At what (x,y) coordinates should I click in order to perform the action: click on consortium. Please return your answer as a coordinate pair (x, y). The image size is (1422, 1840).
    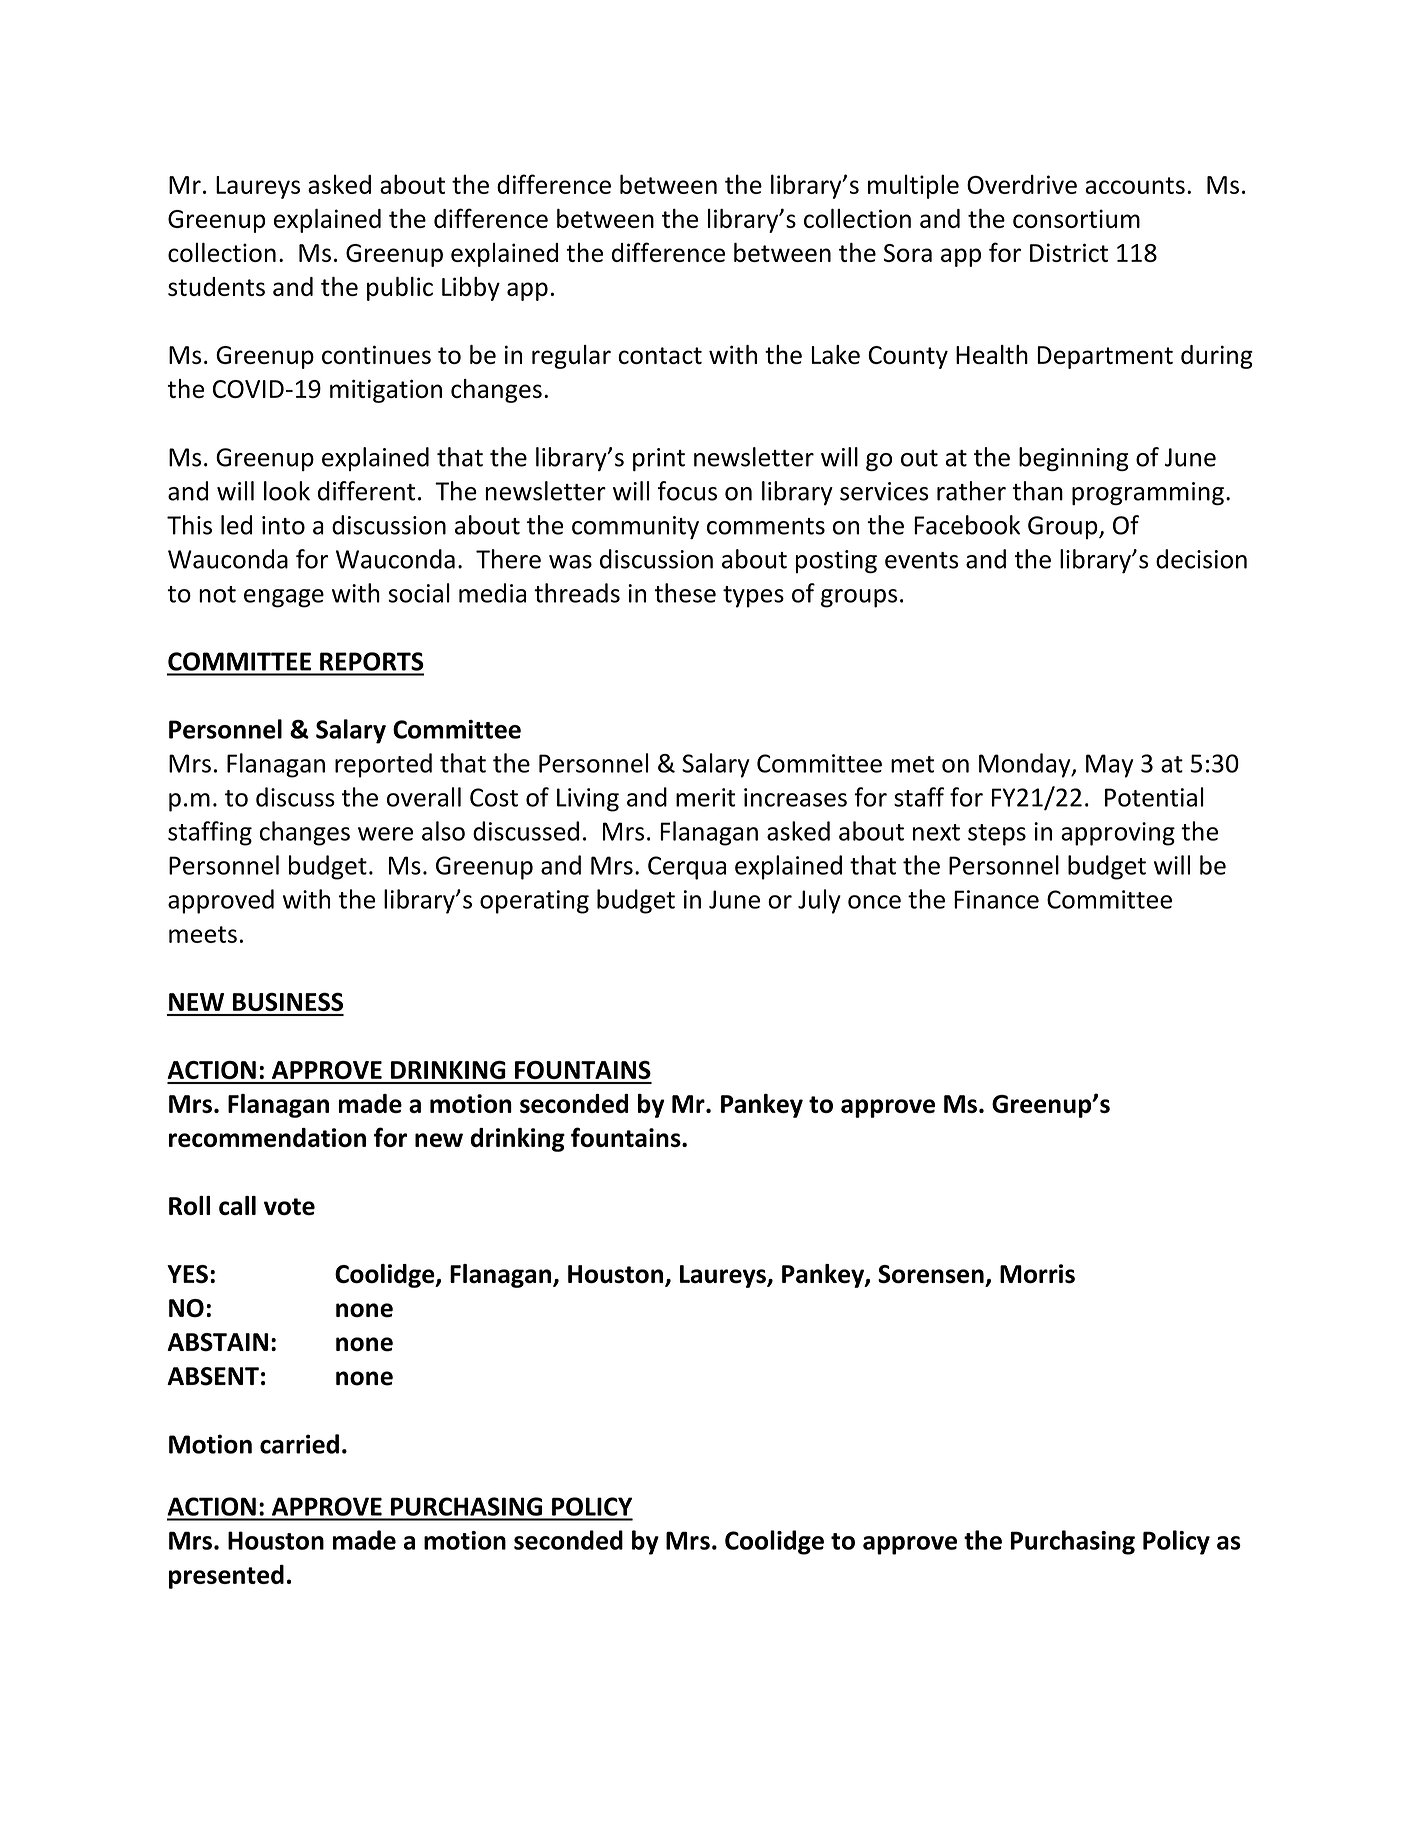
    Looking at the image, I should click on (1076, 218).
